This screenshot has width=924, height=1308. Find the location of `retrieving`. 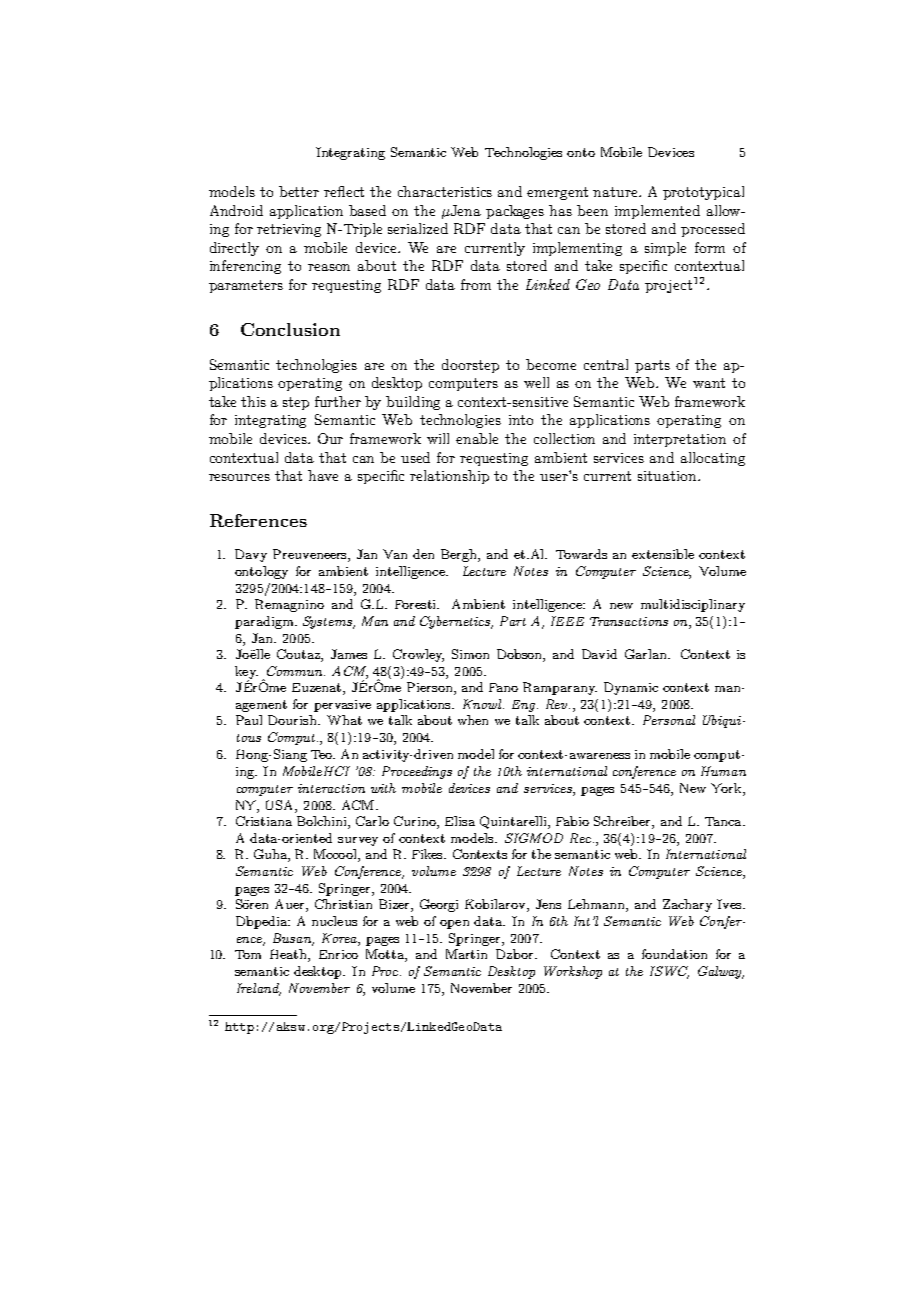

retrieving is located at coordinates (289, 230).
